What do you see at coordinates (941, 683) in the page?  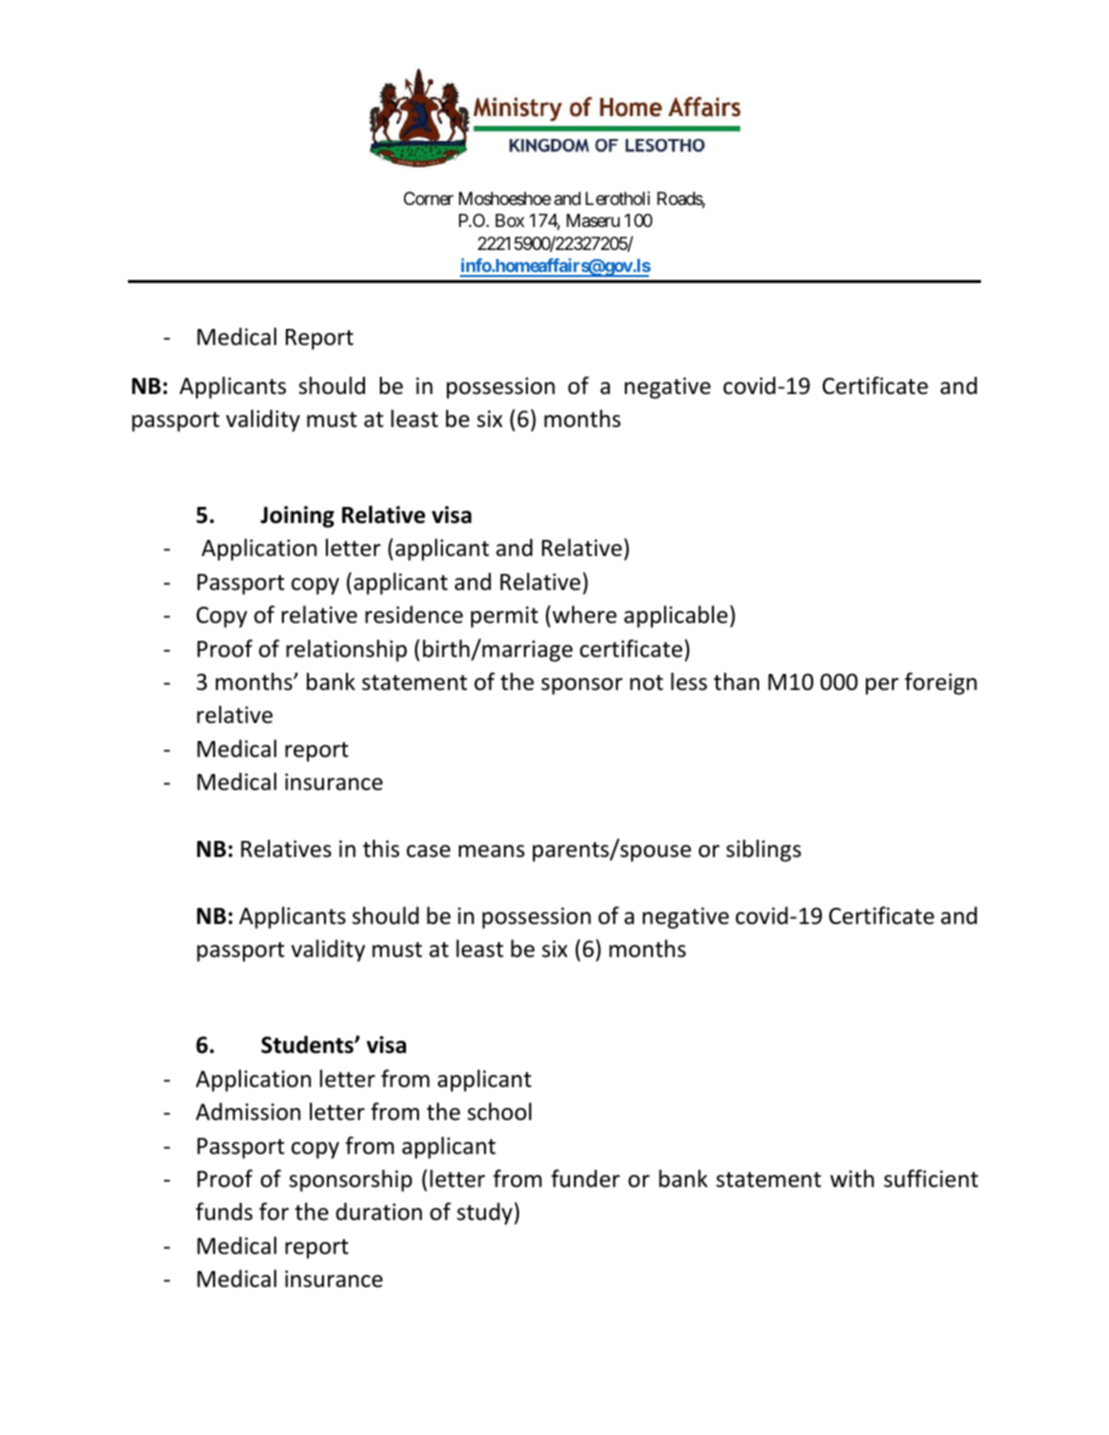 I see `foreign` at bounding box center [941, 683].
